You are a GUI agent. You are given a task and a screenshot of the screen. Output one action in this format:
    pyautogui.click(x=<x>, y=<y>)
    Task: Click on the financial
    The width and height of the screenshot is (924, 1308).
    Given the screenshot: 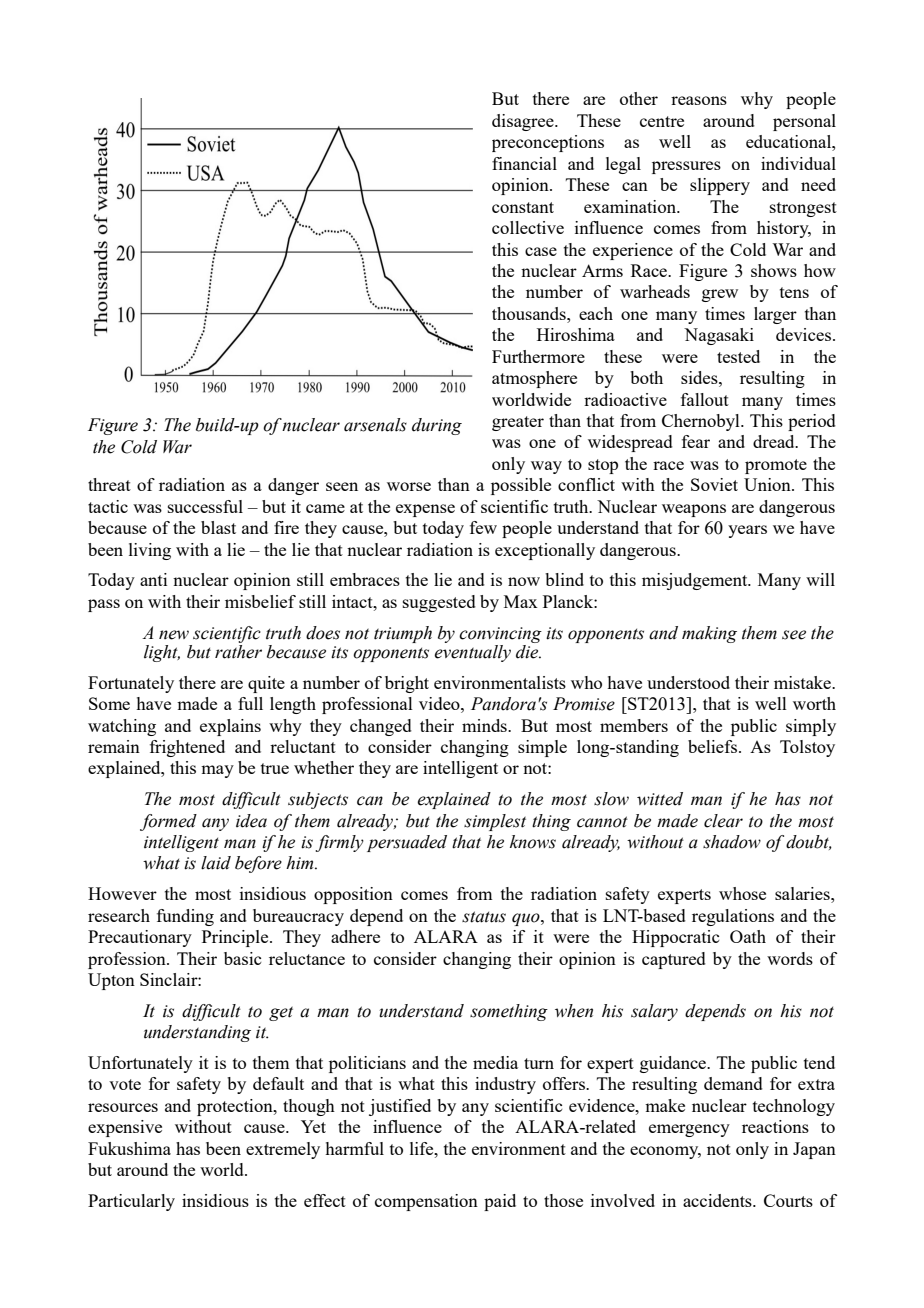 What is the action you would take?
    pyautogui.click(x=524, y=163)
